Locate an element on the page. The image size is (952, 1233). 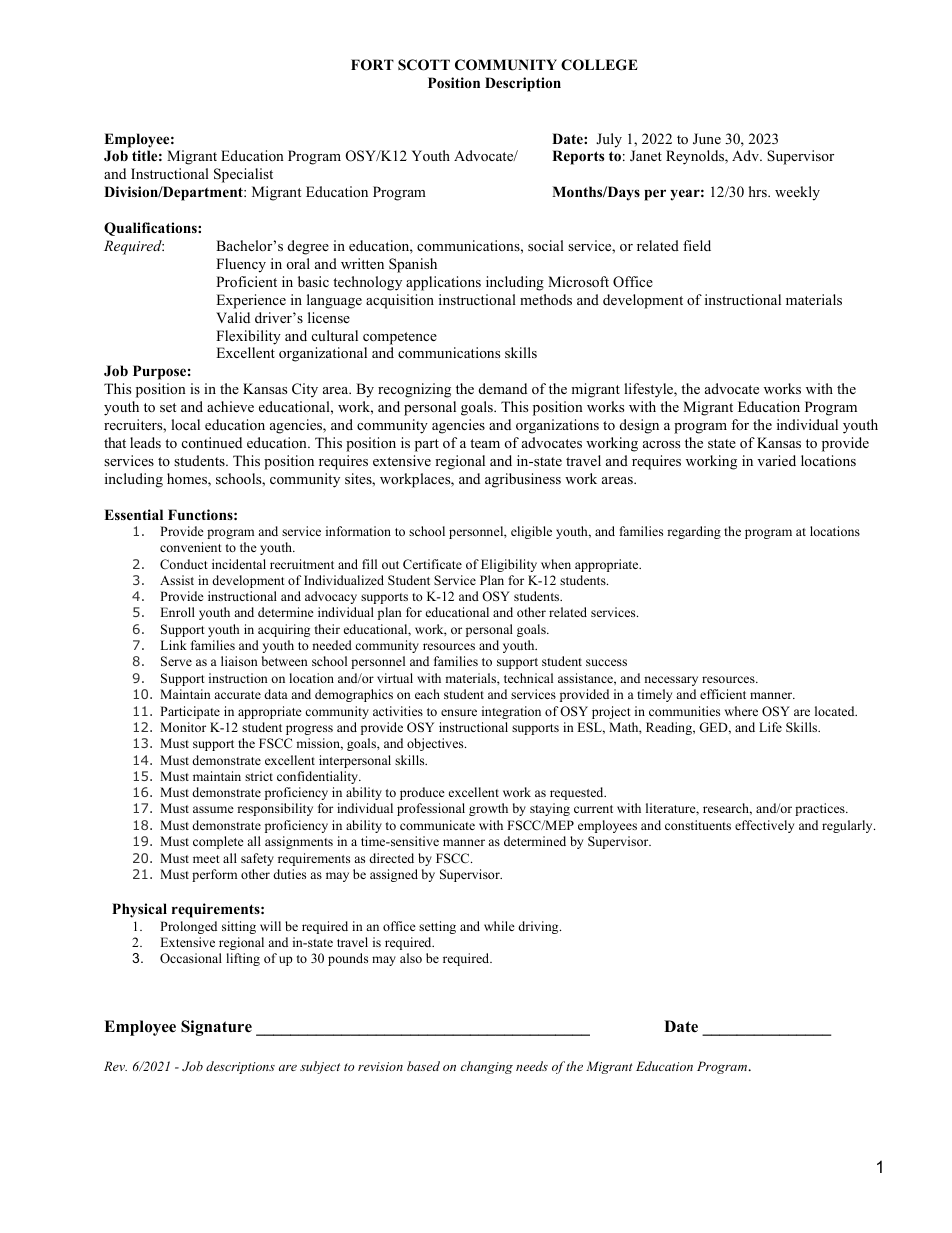
ensure is located at coordinates (459, 712).
